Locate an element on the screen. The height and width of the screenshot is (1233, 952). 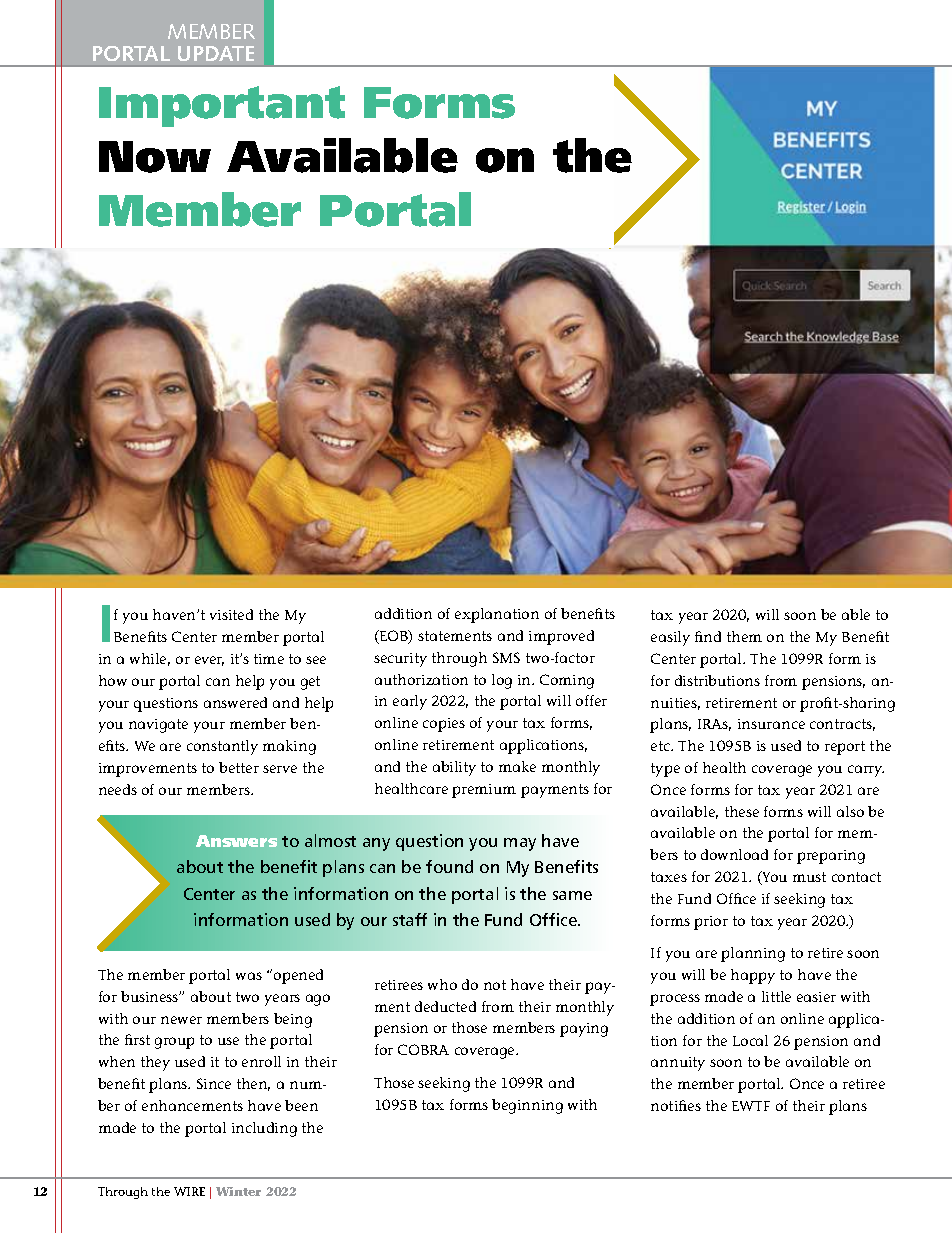
Important is located at coordinates (222, 106).
